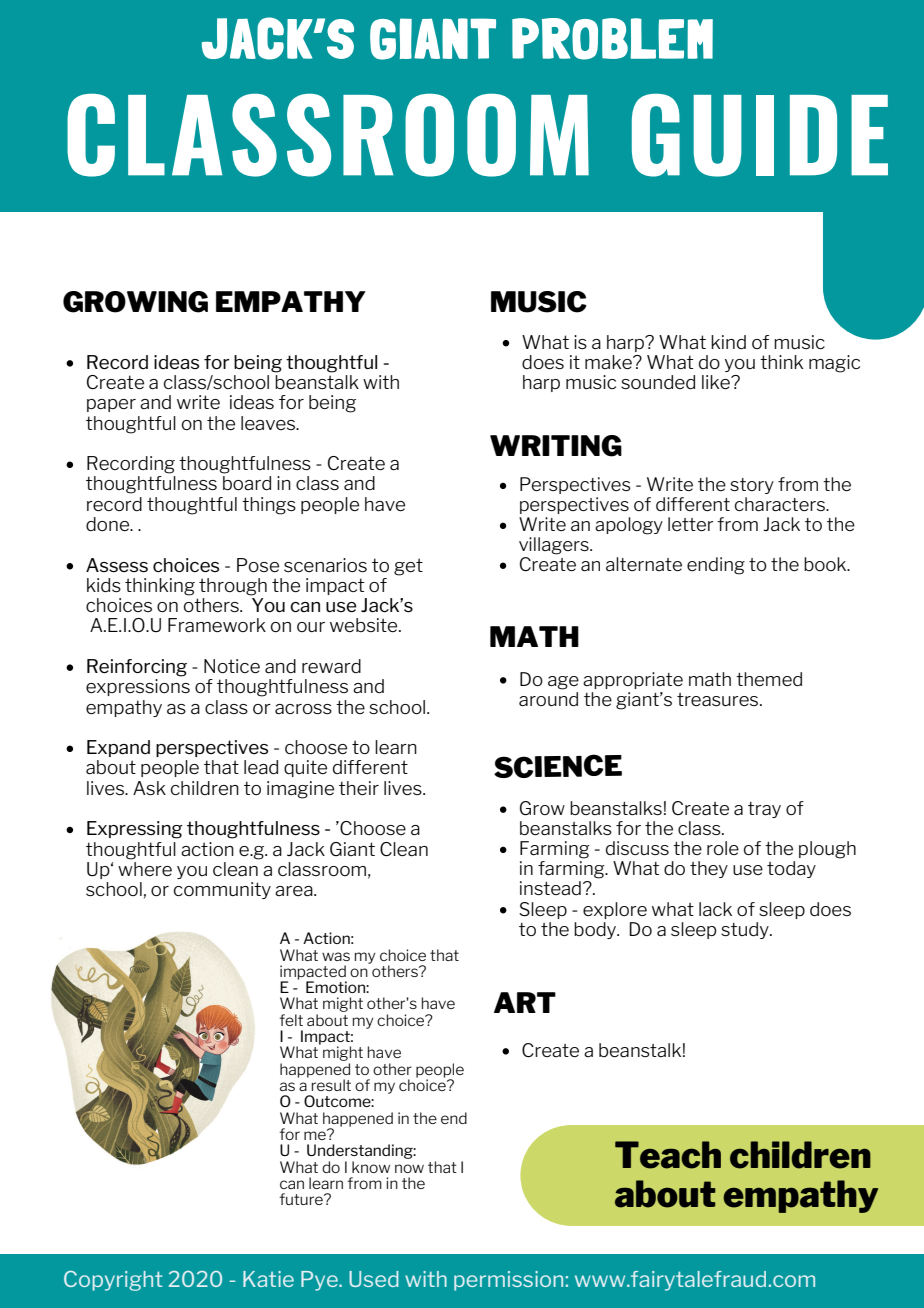 The width and height of the document is (924, 1308). What do you see at coordinates (760, 135) in the document?
I see `GUIDE` at bounding box center [760, 135].
